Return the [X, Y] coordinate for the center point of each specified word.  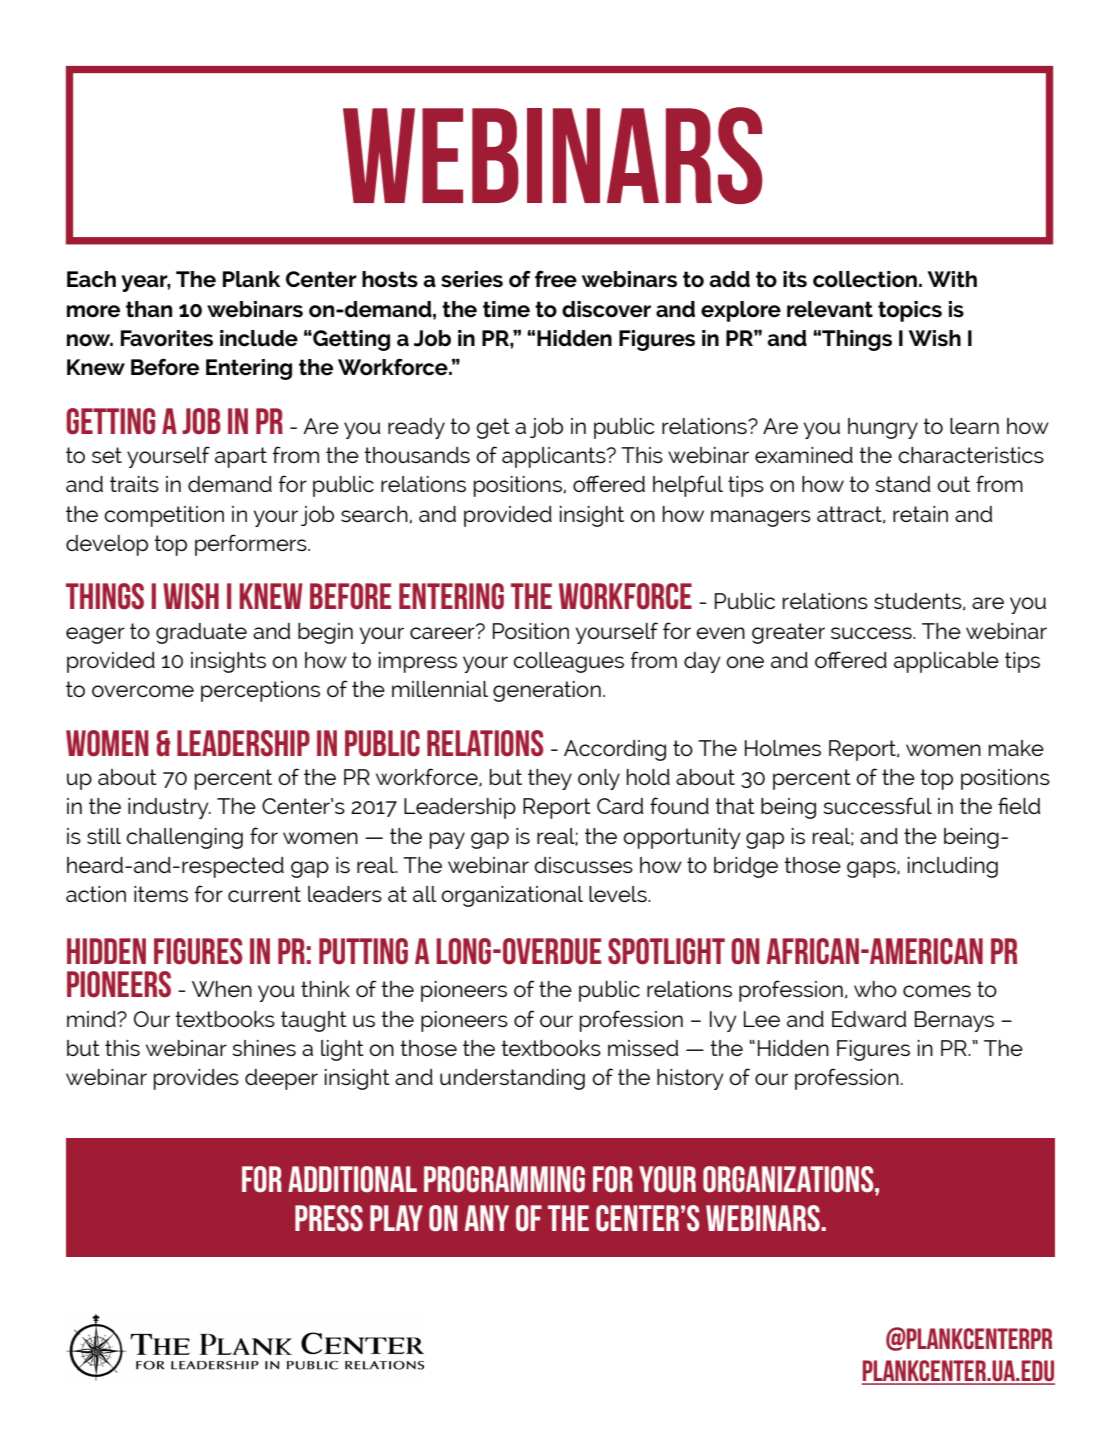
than [149, 309]
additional [352, 1179]
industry [169, 808]
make [1016, 748]
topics [910, 311]
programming [504, 1179]
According [615, 750]
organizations [789, 1179]
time [506, 309]
